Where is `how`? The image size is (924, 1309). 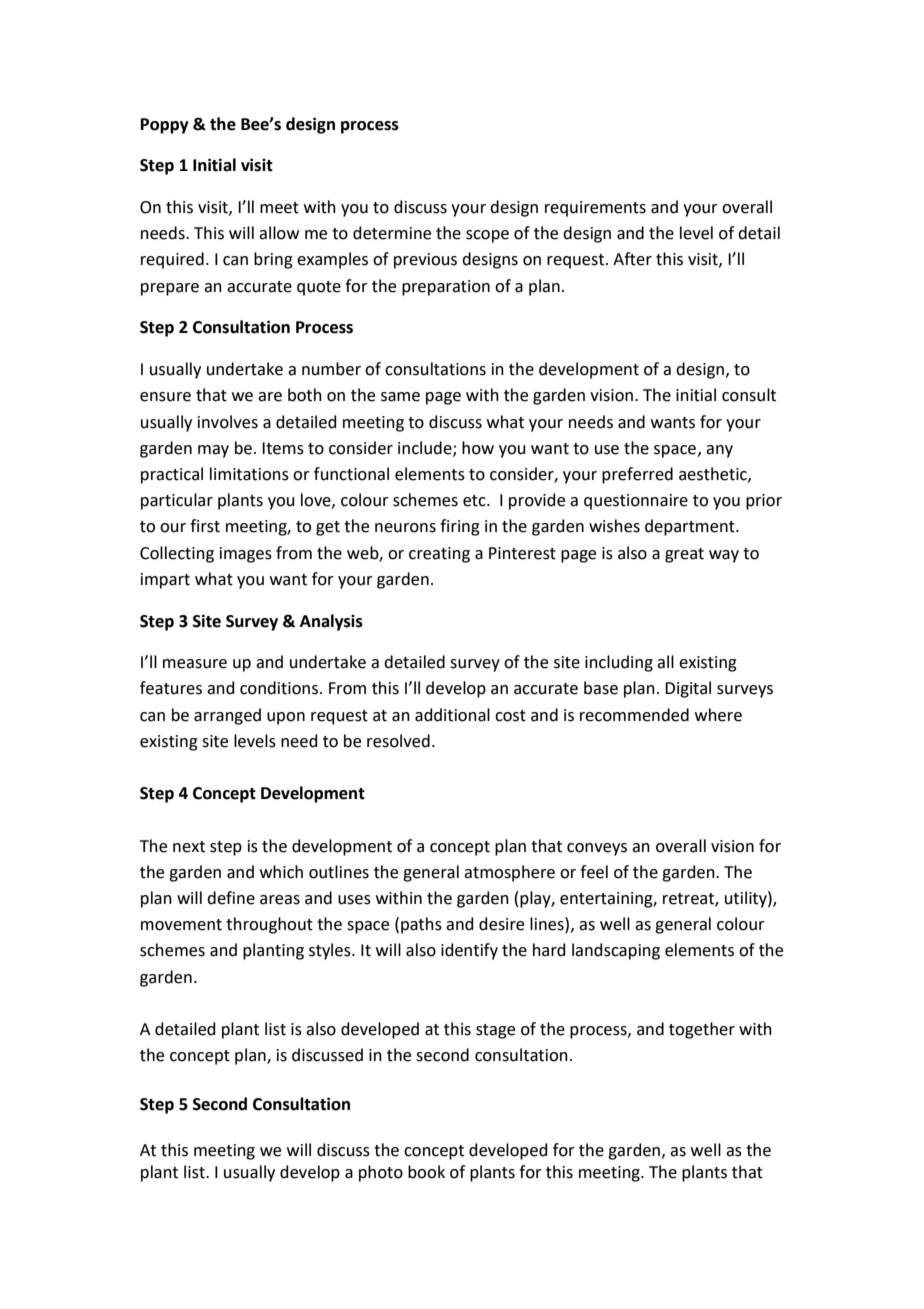 how is located at coordinates (478, 448).
